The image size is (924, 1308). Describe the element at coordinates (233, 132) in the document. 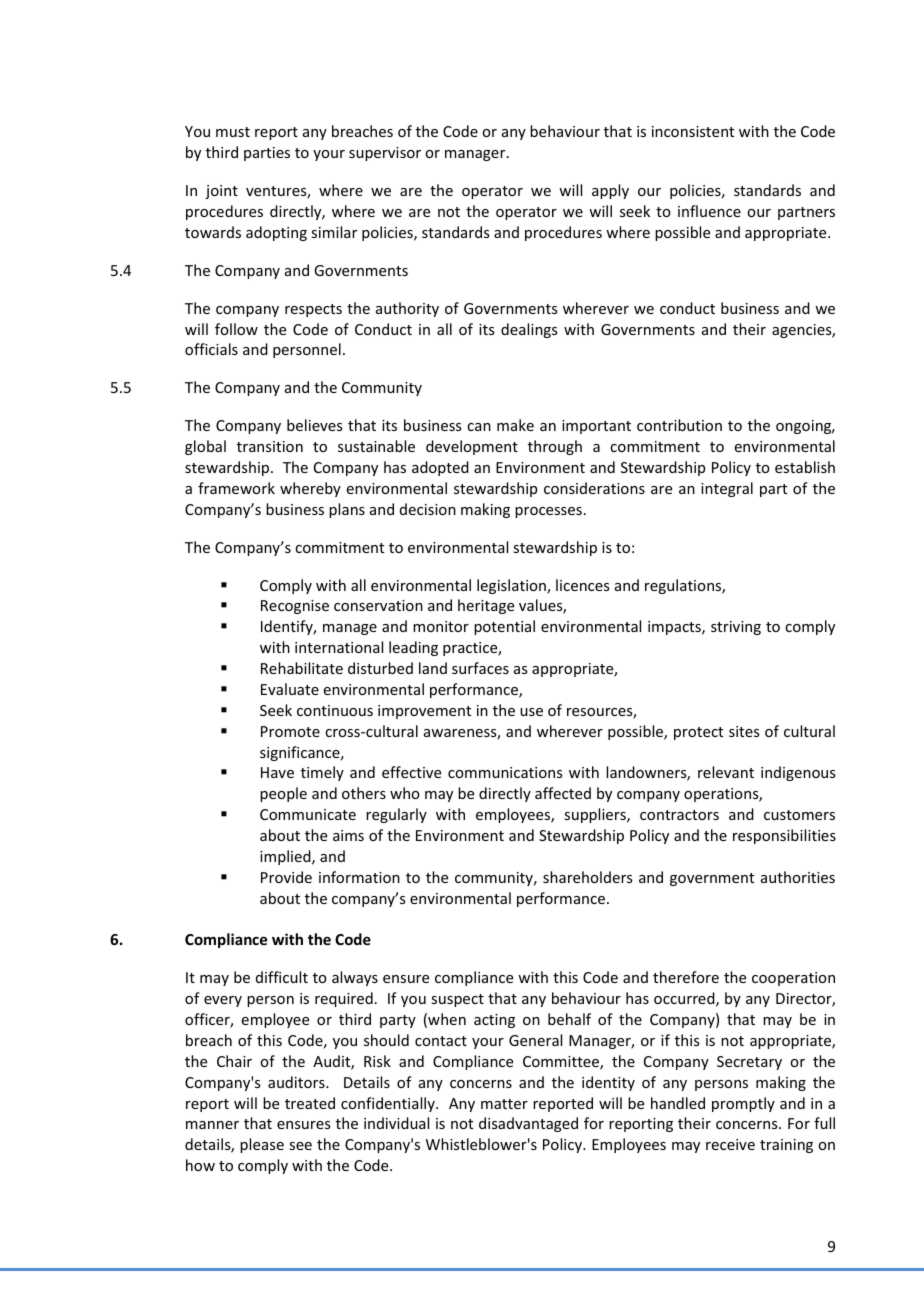

I see `must` at that location.
